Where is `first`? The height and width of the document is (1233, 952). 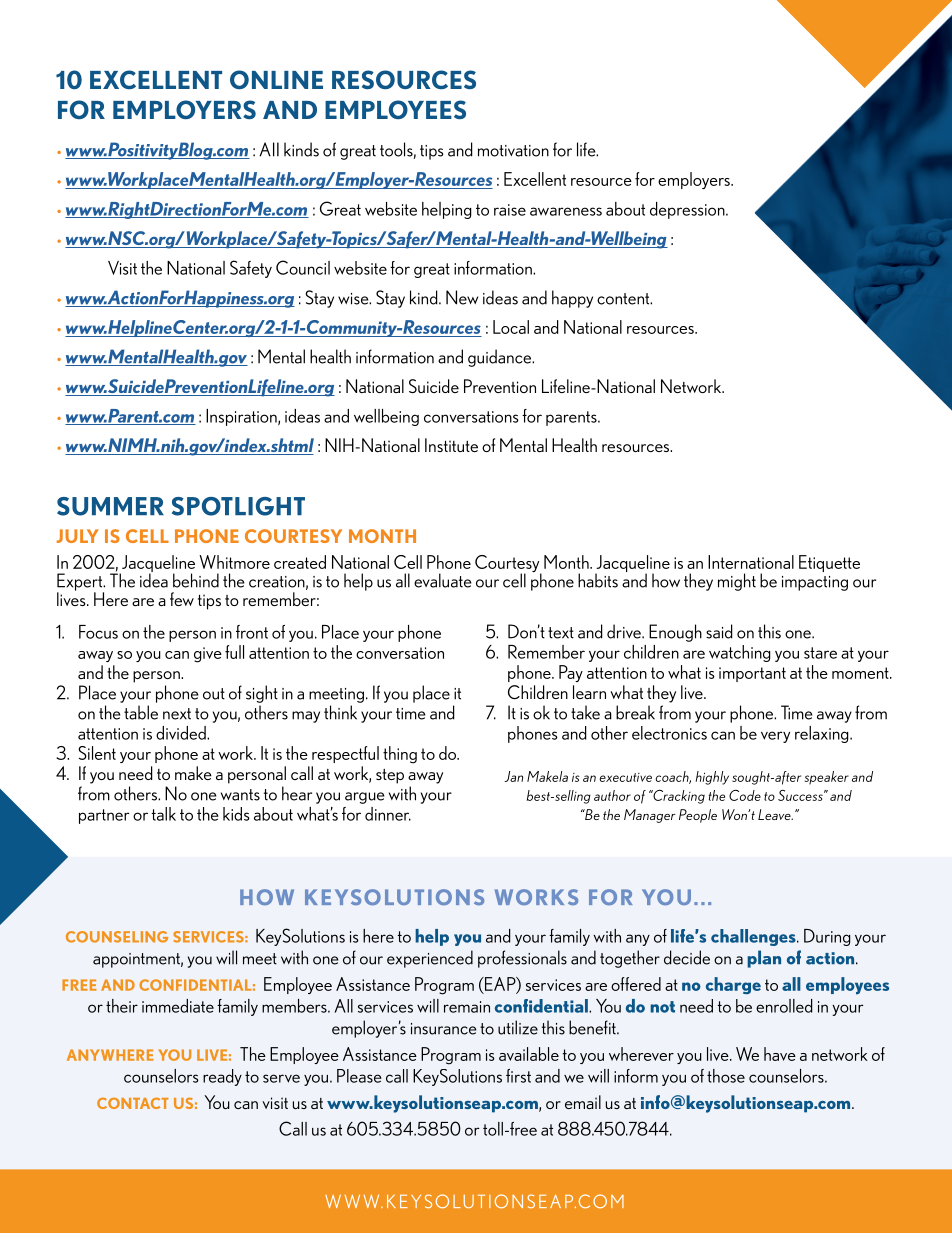 first is located at coordinates (518, 1076).
